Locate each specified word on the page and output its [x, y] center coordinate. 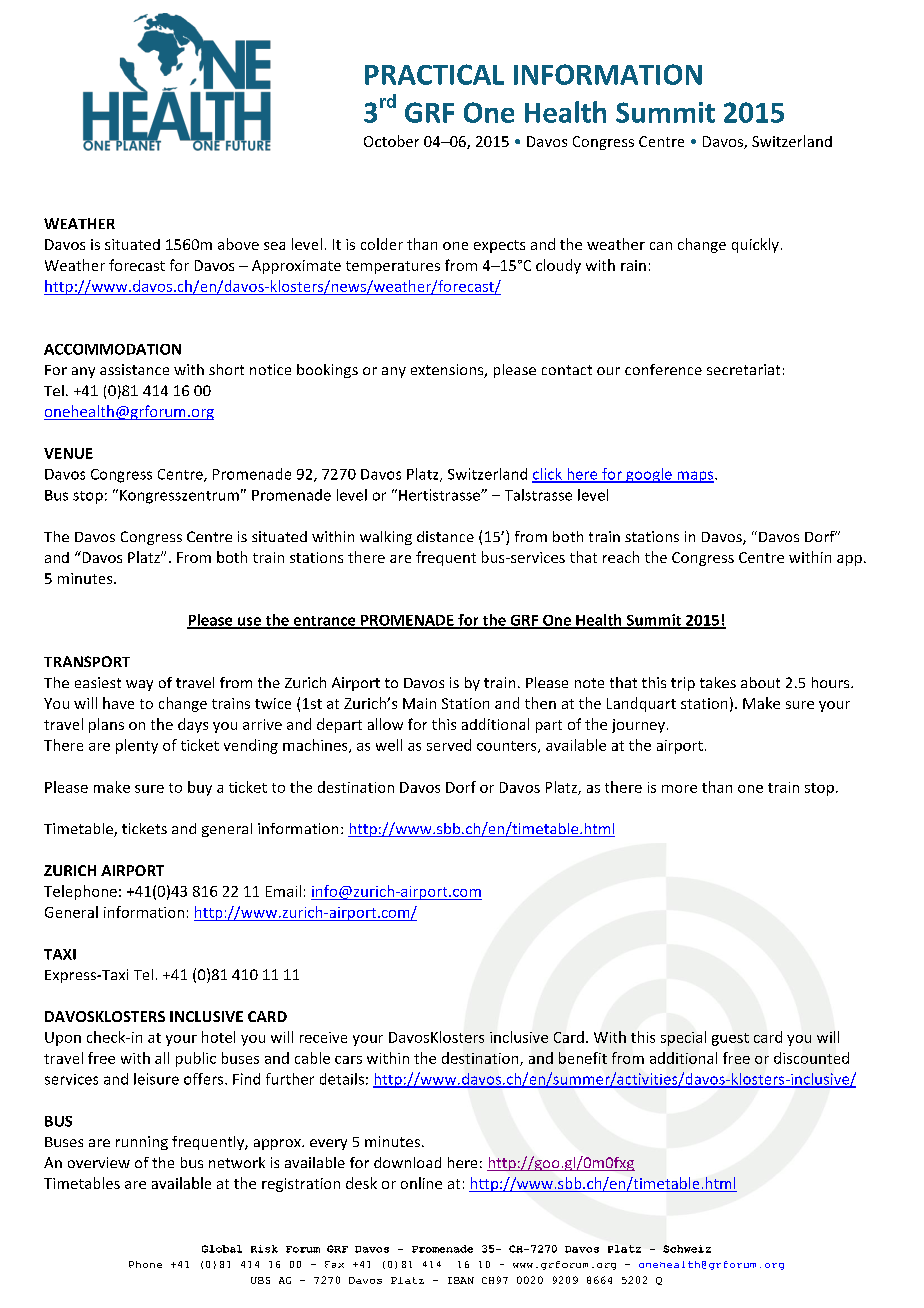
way [139, 685]
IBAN [461, 1280]
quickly [755, 245]
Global [222, 1249]
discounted [811, 1058]
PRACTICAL [434, 74]
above [238, 244]
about [760, 682]
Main [419, 703]
